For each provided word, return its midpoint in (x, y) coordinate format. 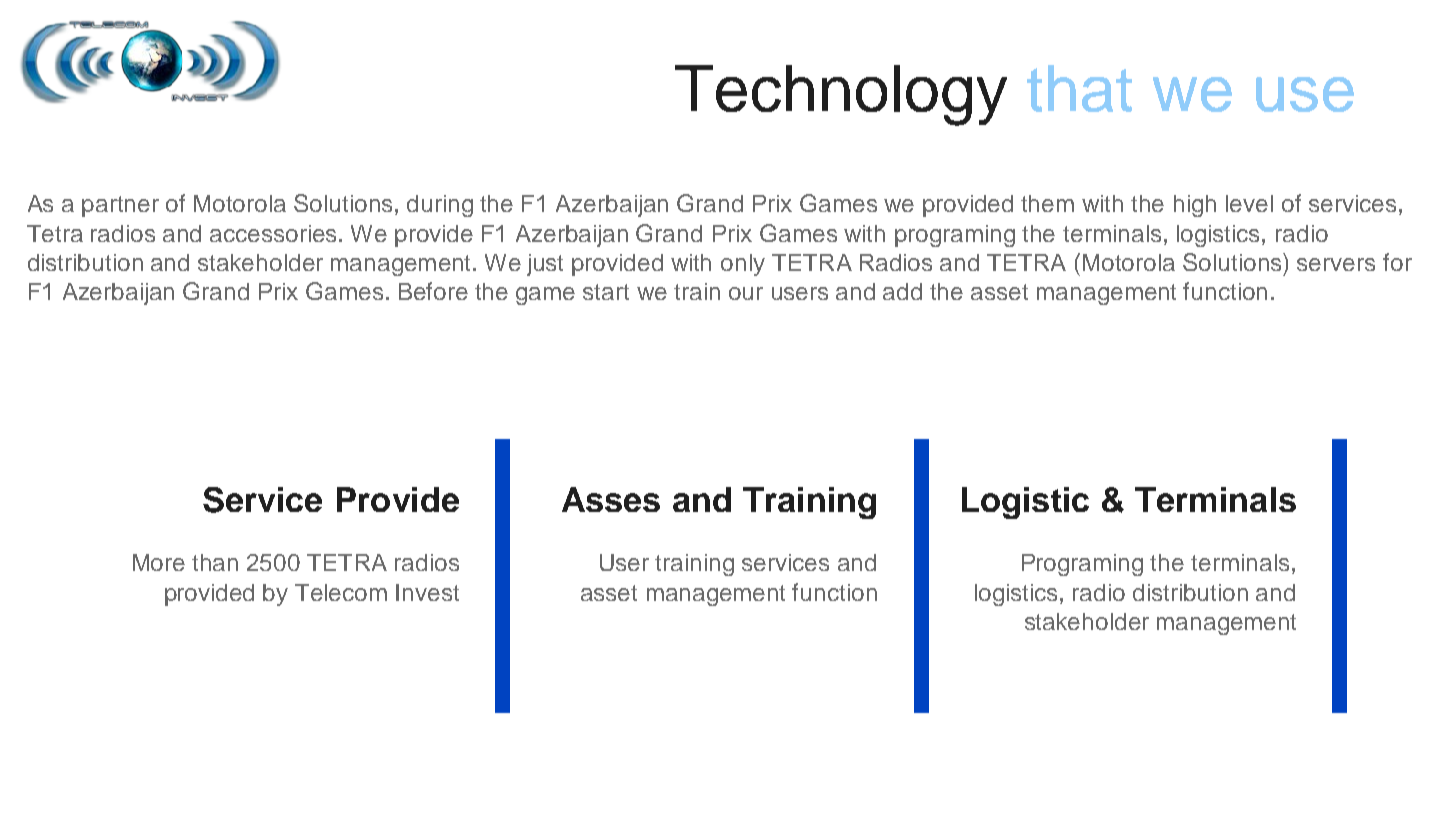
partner (120, 206)
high (1195, 206)
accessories (275, 233)
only (743, 265)
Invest (427, 592)
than (215, 562)
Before (433, 291)
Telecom (341, 592)
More (159, 562)
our (746, 293)
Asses (611, 499)
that (1079, 88)
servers (1336, 264)
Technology (841, 95)
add (902, 291)
